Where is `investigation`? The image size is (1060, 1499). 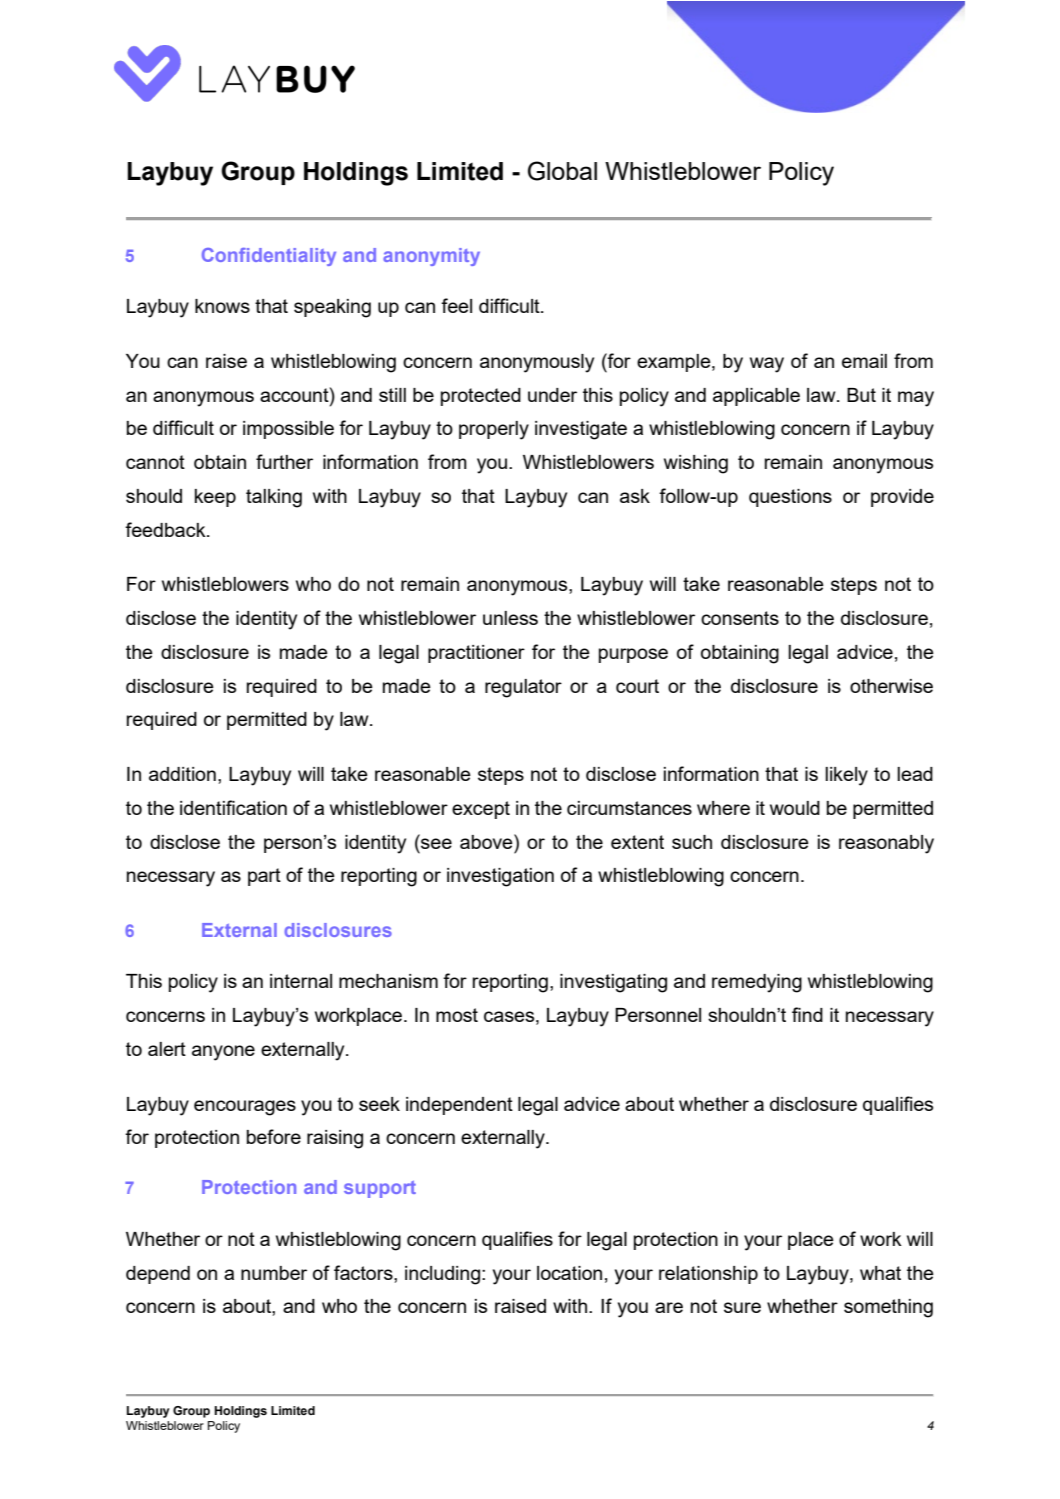
investigation is located at coordinates (500, 877).
